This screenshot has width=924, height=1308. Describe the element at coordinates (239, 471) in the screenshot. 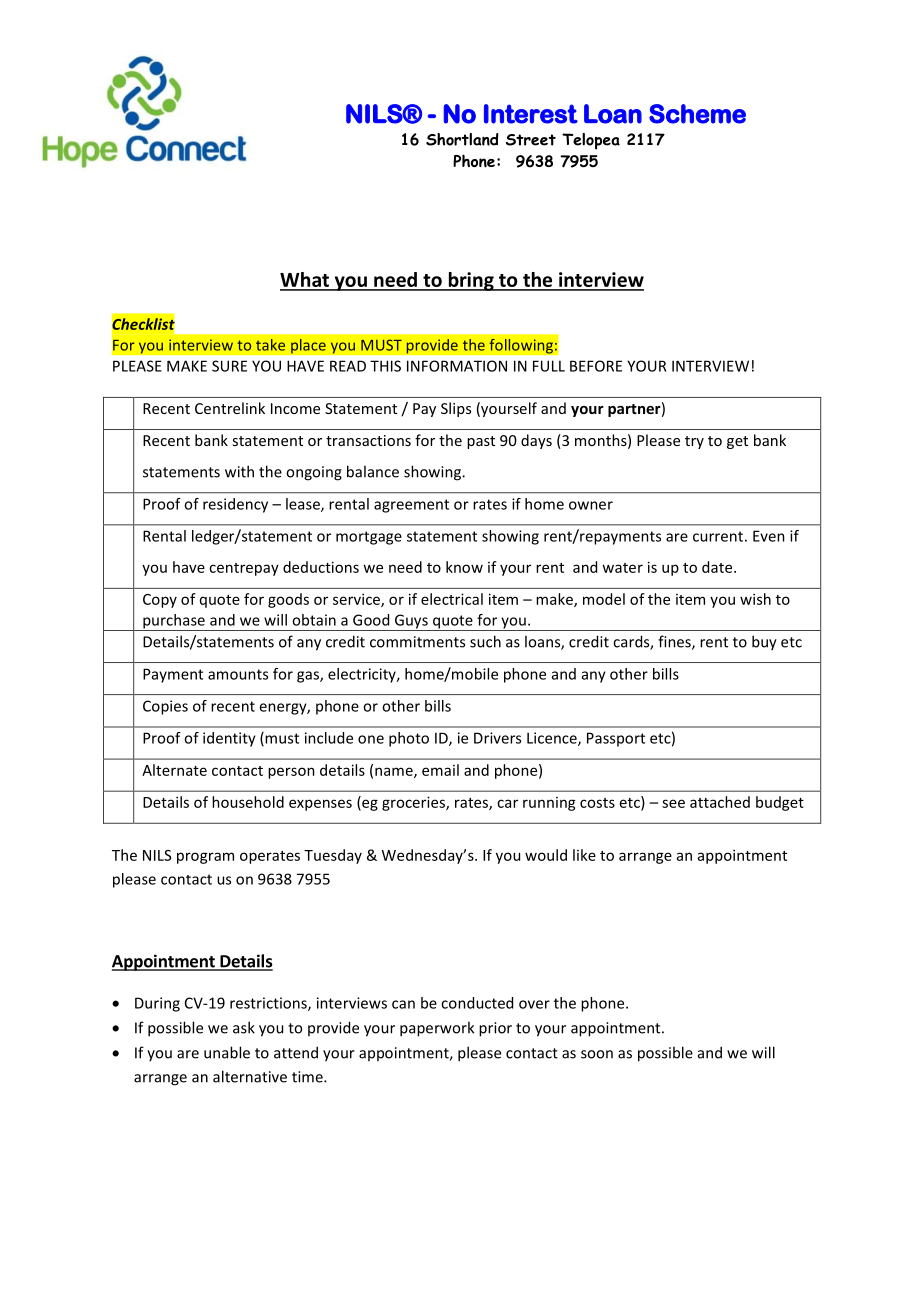

I see `with` at that location.
